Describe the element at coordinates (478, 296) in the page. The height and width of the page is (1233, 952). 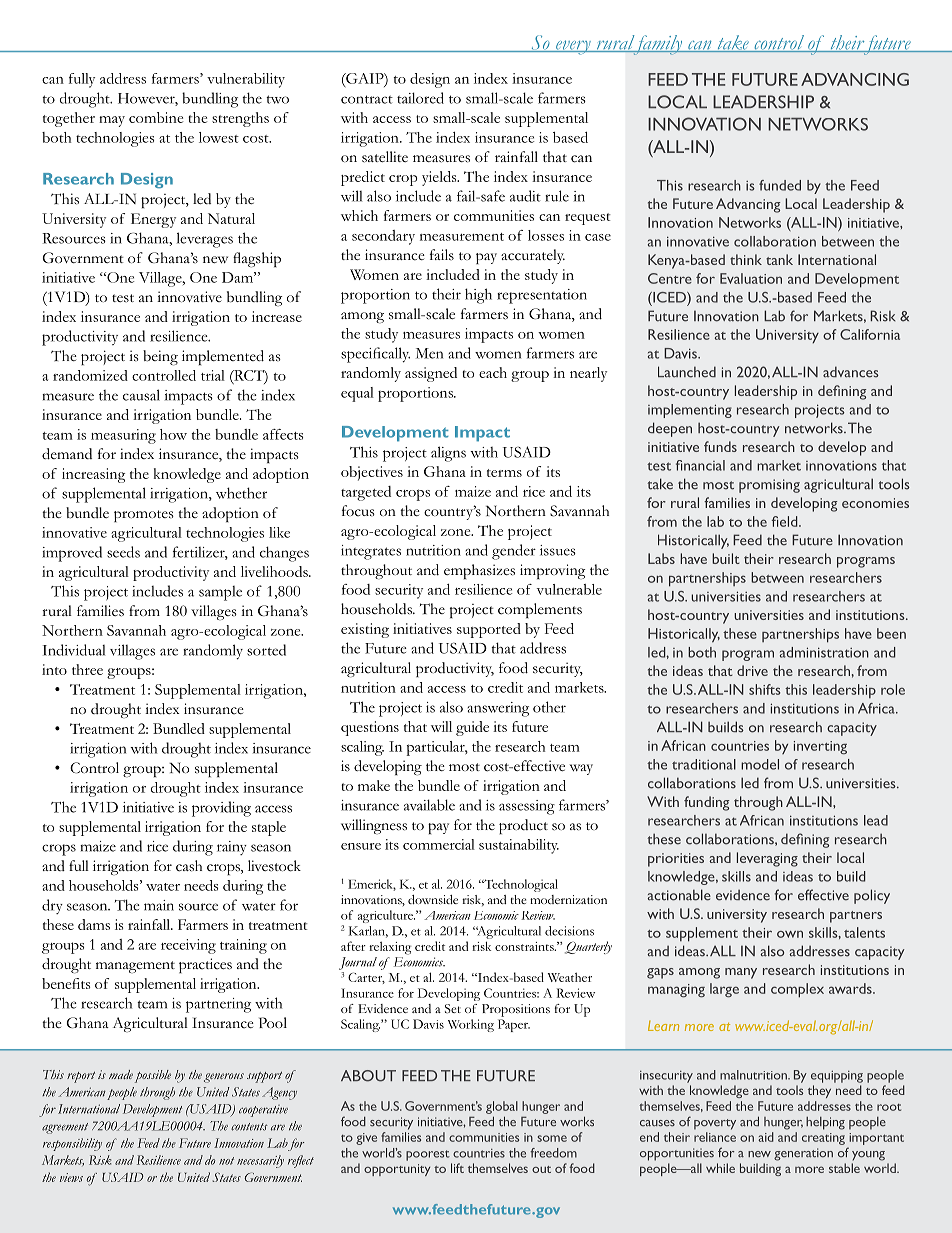
I see `high` at that location.
